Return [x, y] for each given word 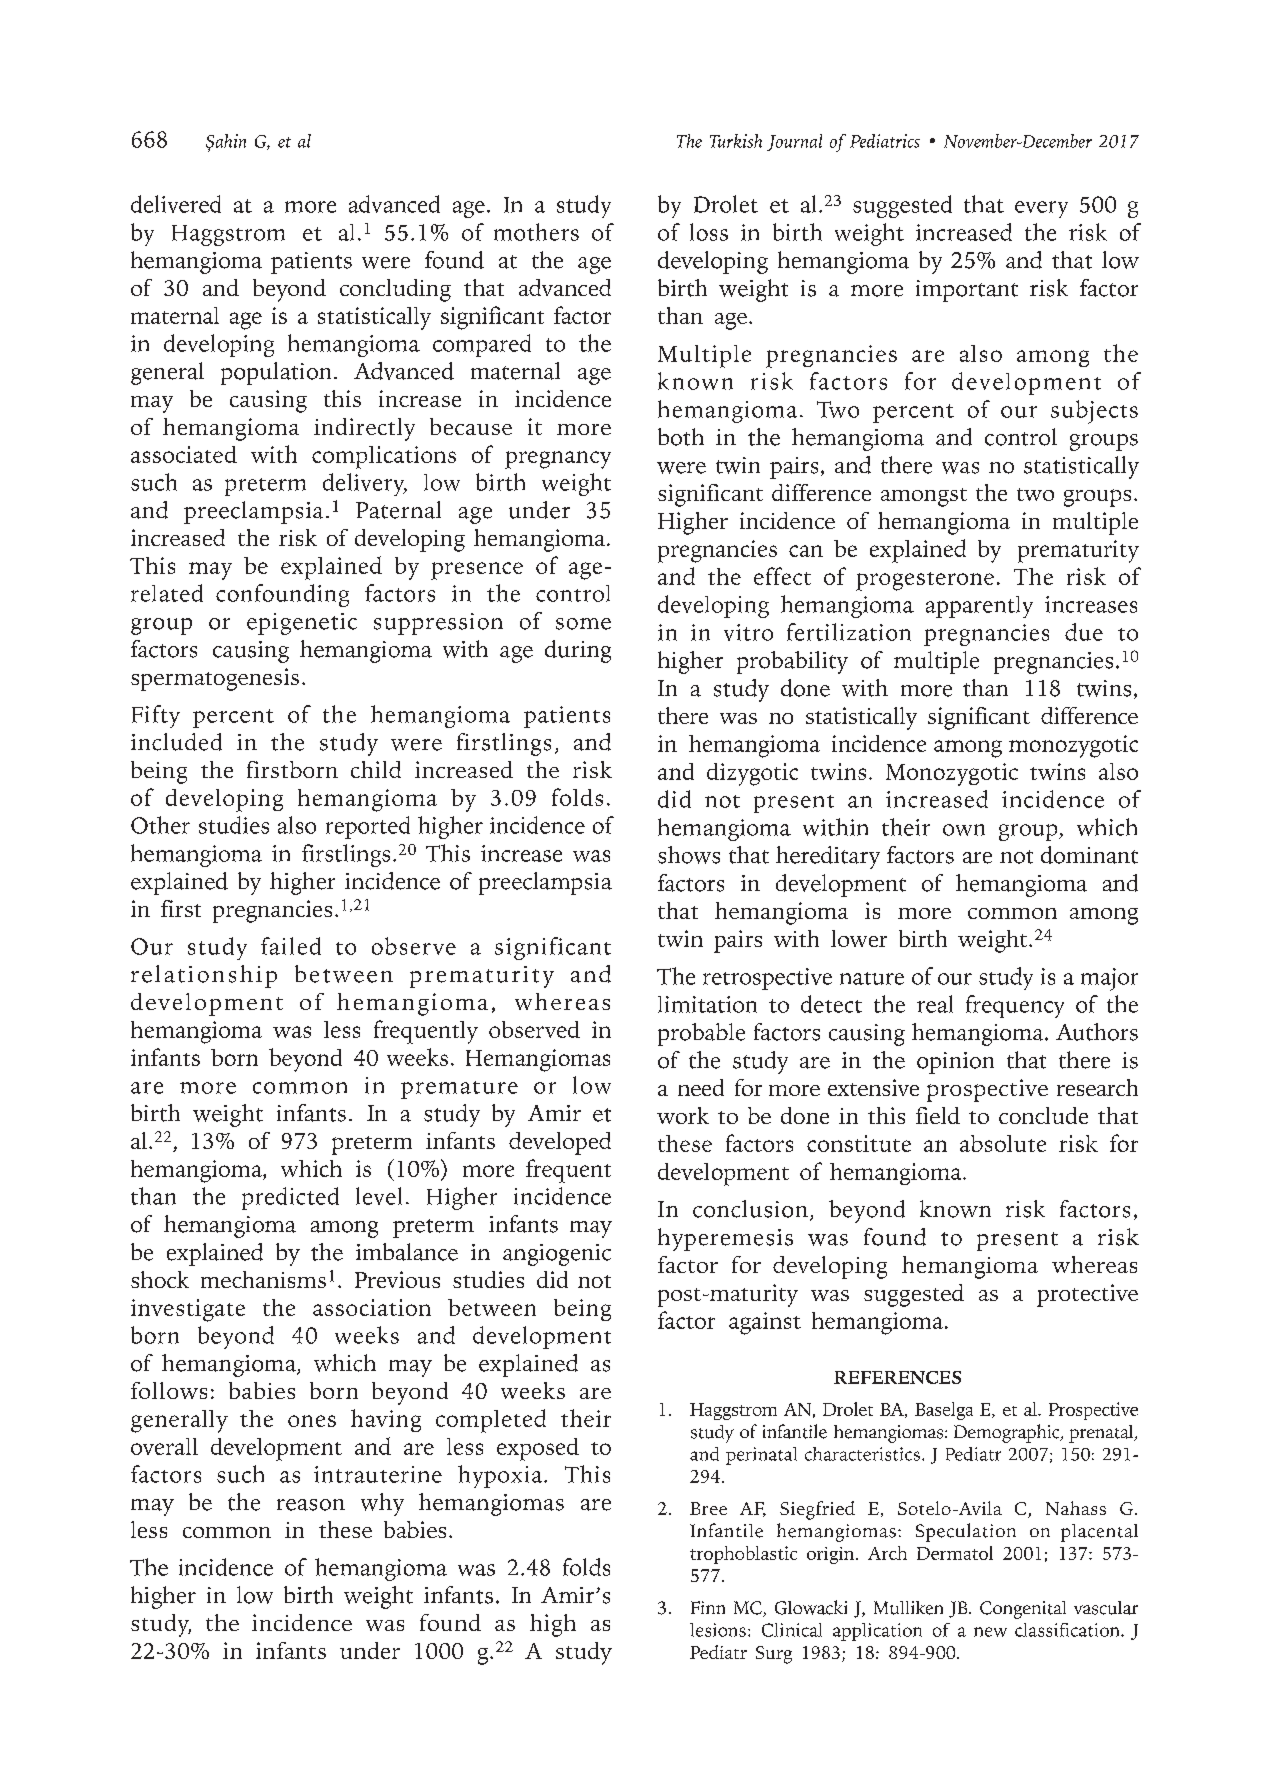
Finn [708, 1607]
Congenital [1023, 1610]
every [1041, 209]
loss [709, 232]
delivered [176, 204]
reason [311, 1505]
